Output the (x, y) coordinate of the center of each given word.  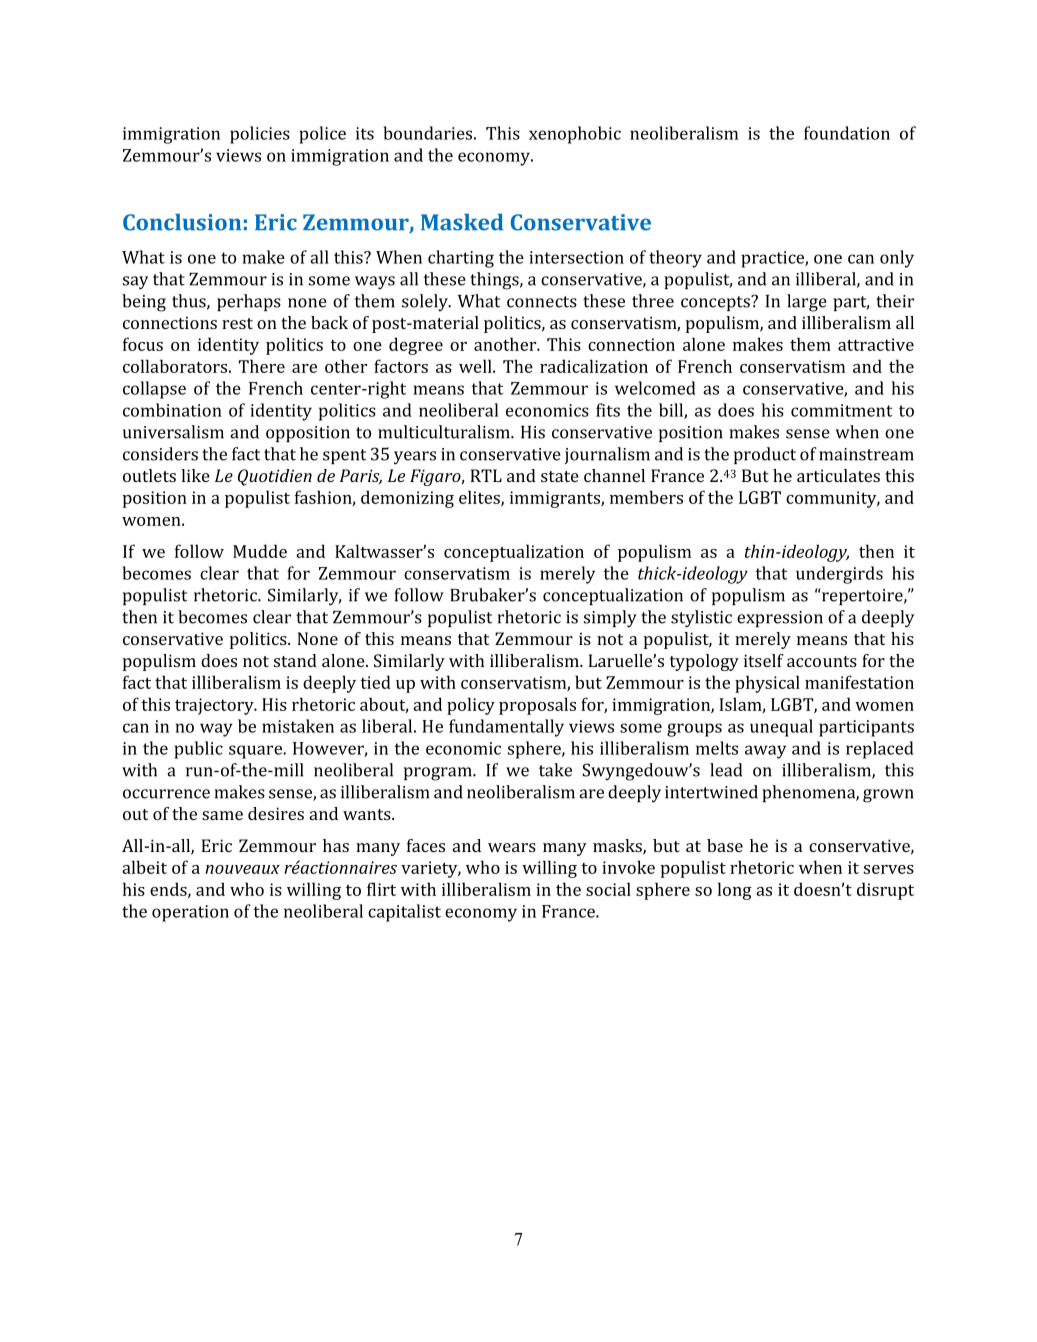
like (195, 475)
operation (190, 913)
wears (512, 847)
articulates (838, 475)
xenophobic (575, 135)
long (735, 891)
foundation (847, 133)
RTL (486, 475)
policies (260, 135)
